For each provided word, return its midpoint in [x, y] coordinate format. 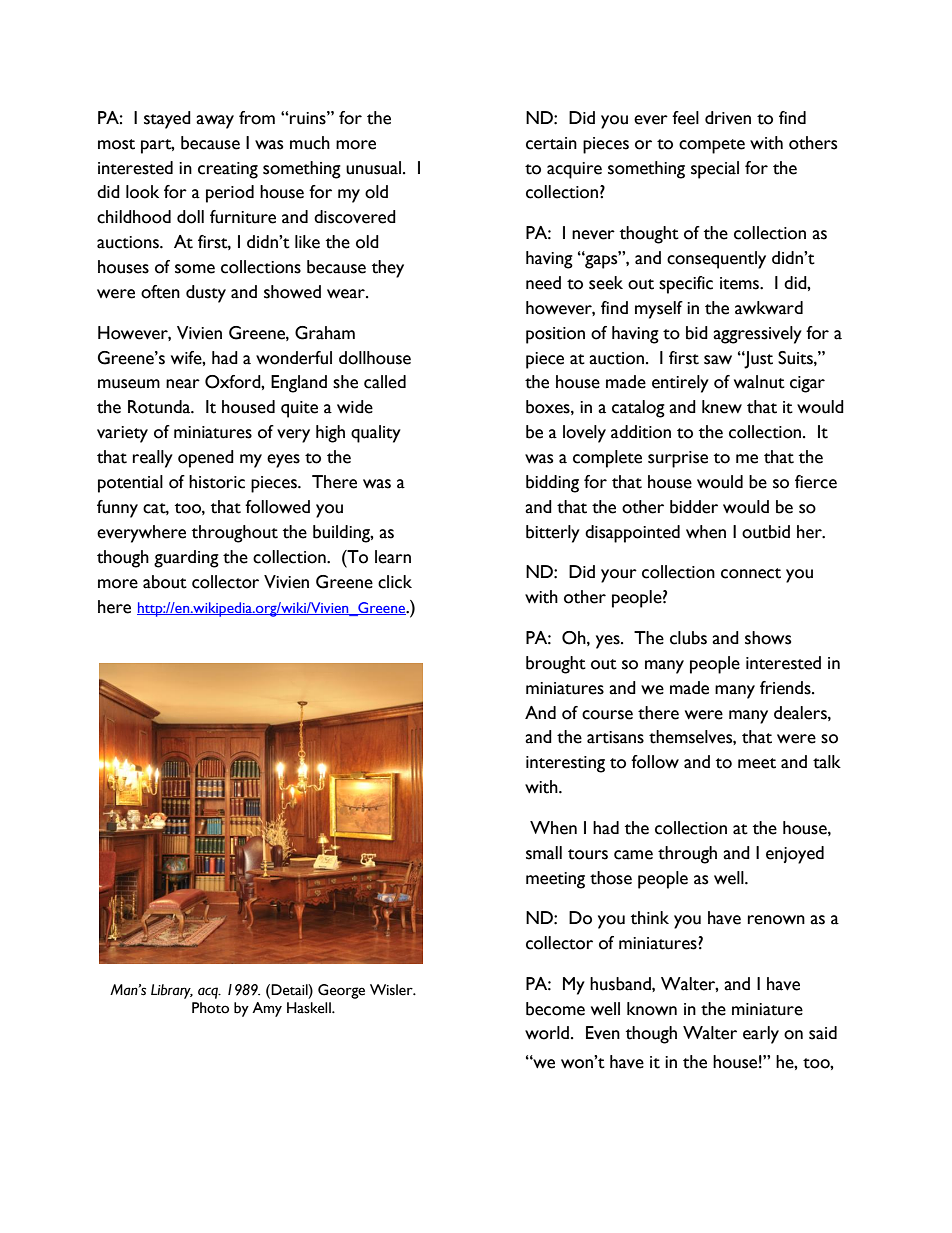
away [215, 122]
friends [786, 688]
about [165, 582]
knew [722, 407]
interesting [565, 764]
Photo [210, 1008]
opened [206, 459]
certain [551, 143]
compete [712, 146]
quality [376, 434]
